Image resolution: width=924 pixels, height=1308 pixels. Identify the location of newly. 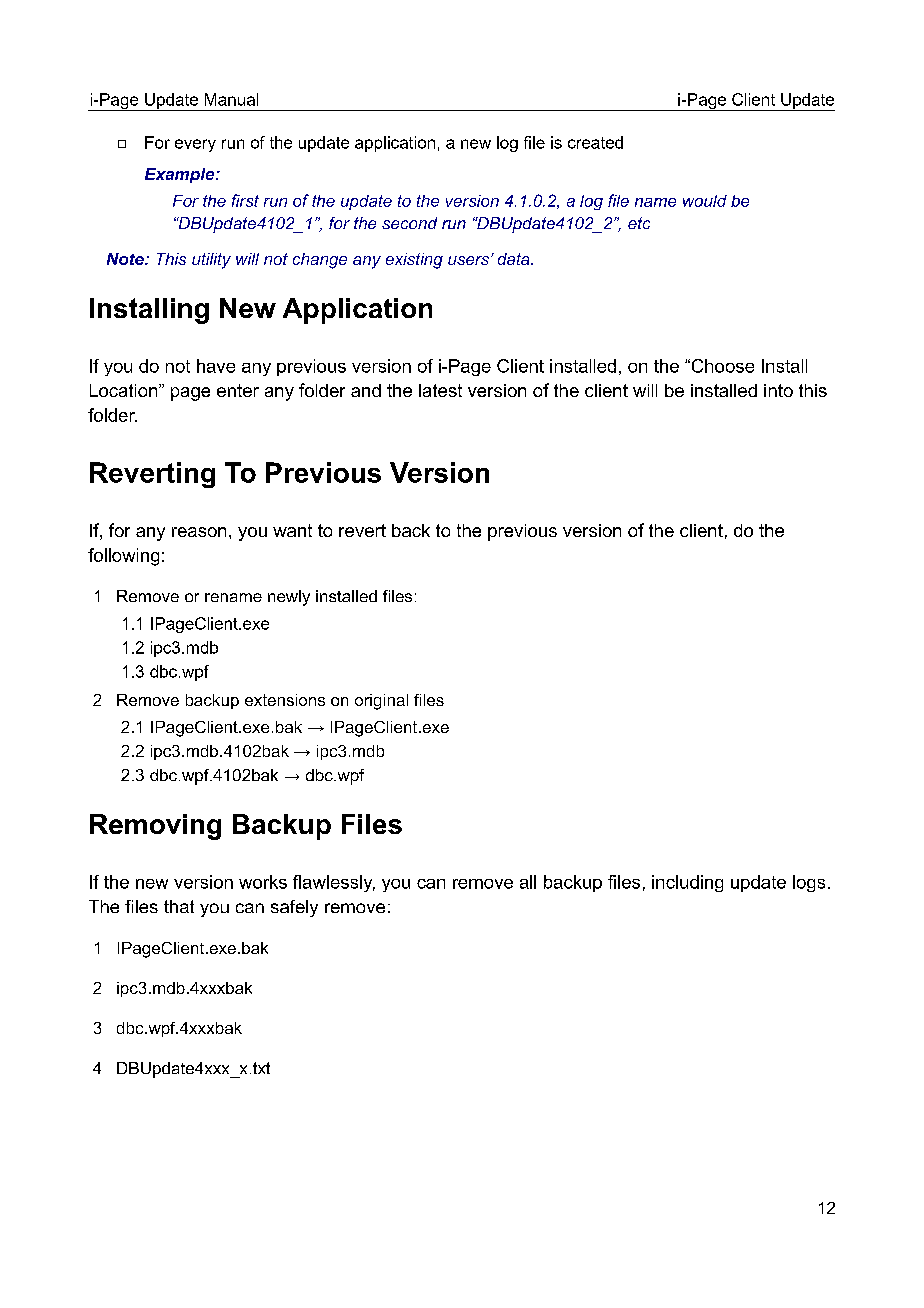
(289, 598).
